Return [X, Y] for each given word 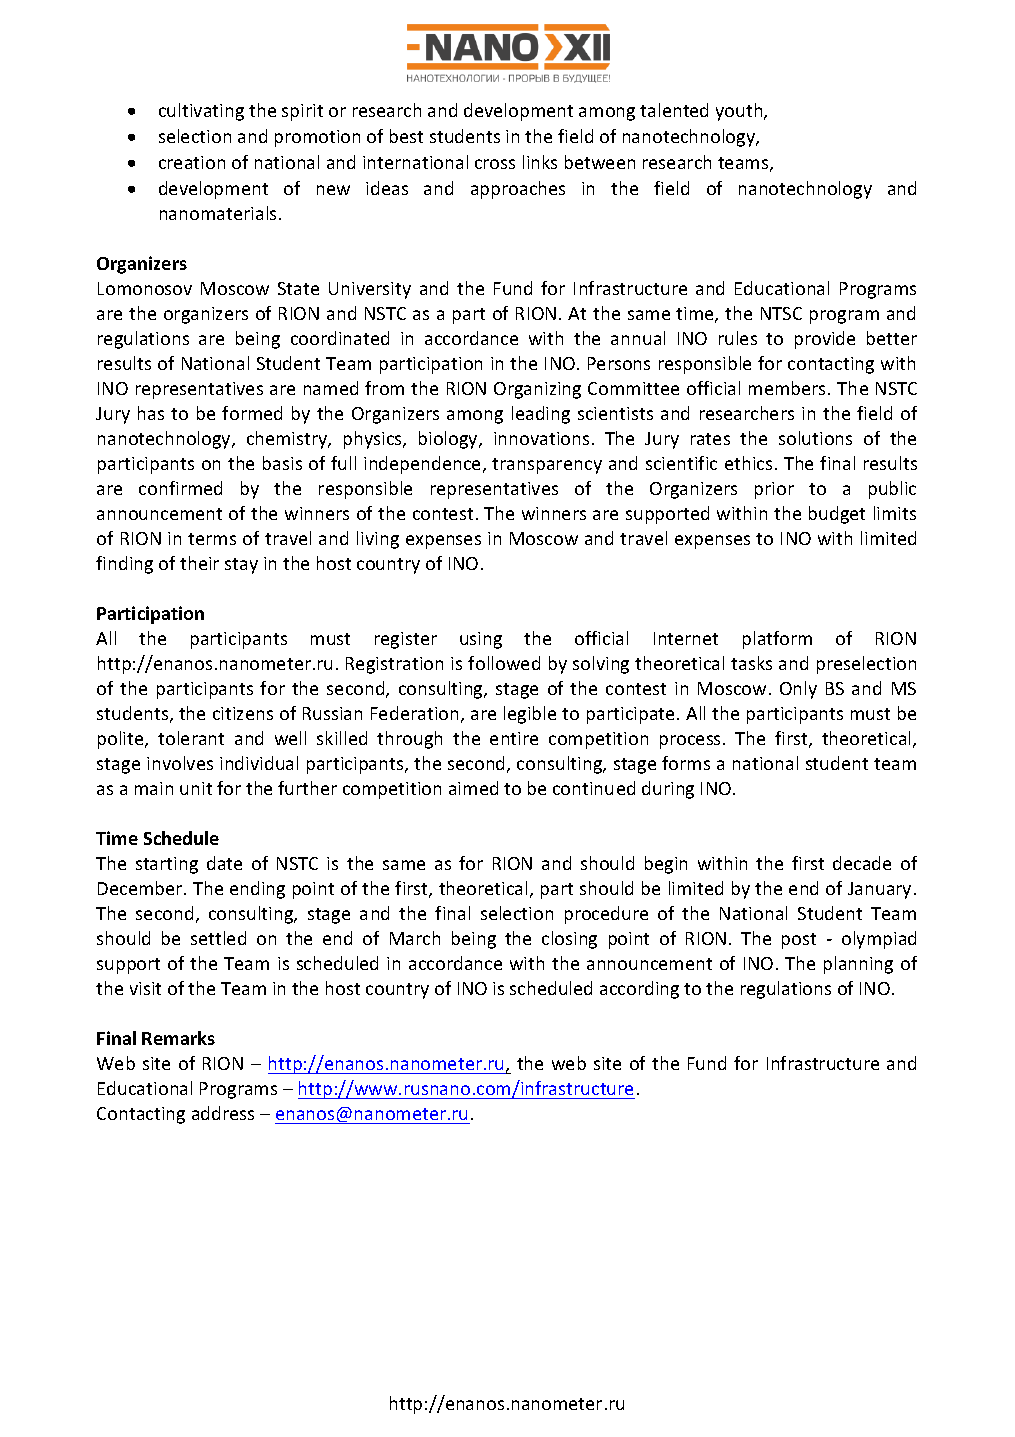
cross [495, 164]
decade [862, 863]
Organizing [537, 390]
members [789, 388]
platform [777, 640]
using [481, 640]
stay [241, 566]
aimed [473, 788]
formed [252, 413]
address [223, 1113]
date [224, 863]
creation [192, 162]
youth [740, 112]
